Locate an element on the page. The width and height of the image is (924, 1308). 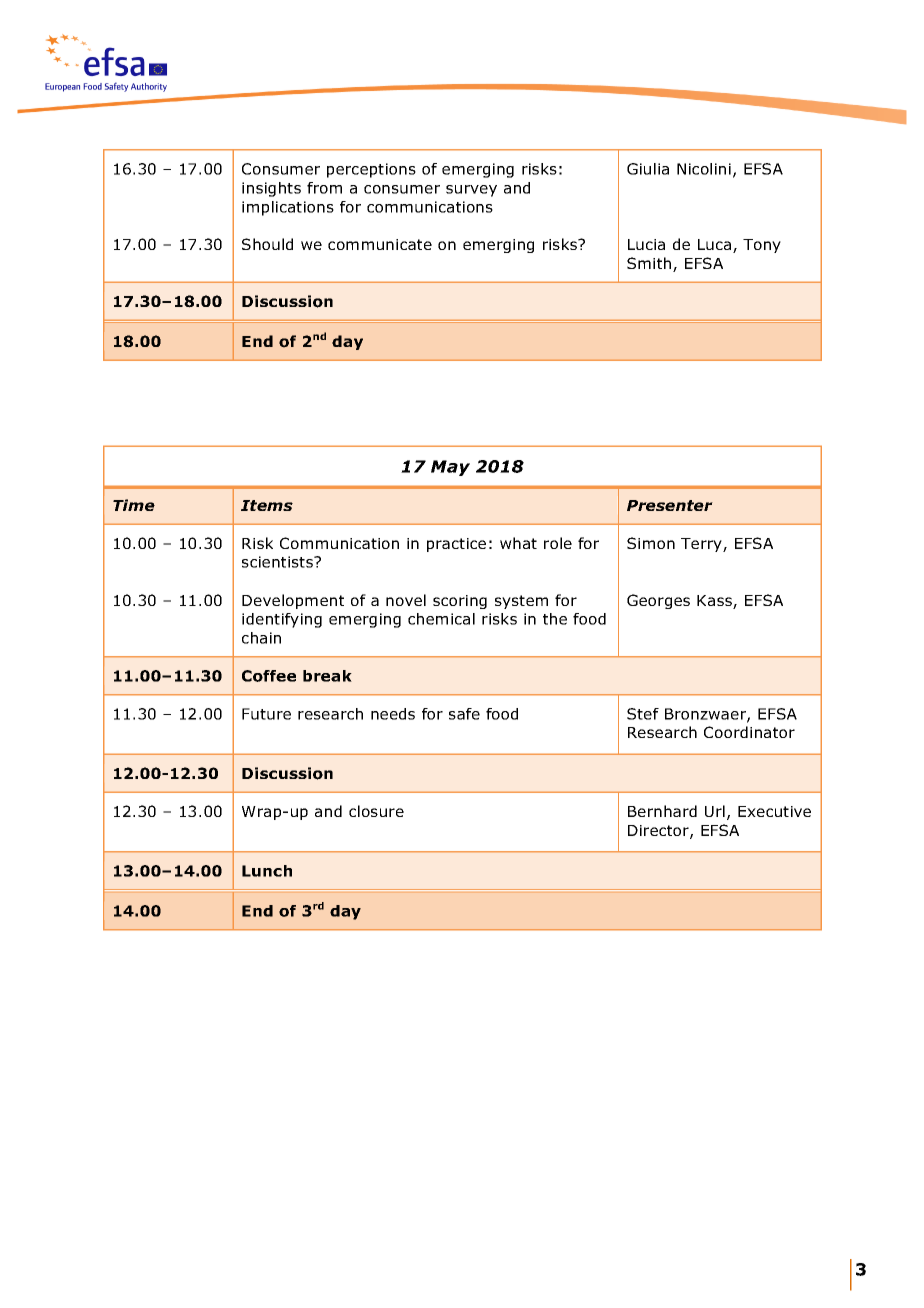
Presenter is located at coordinates (670, 505).
